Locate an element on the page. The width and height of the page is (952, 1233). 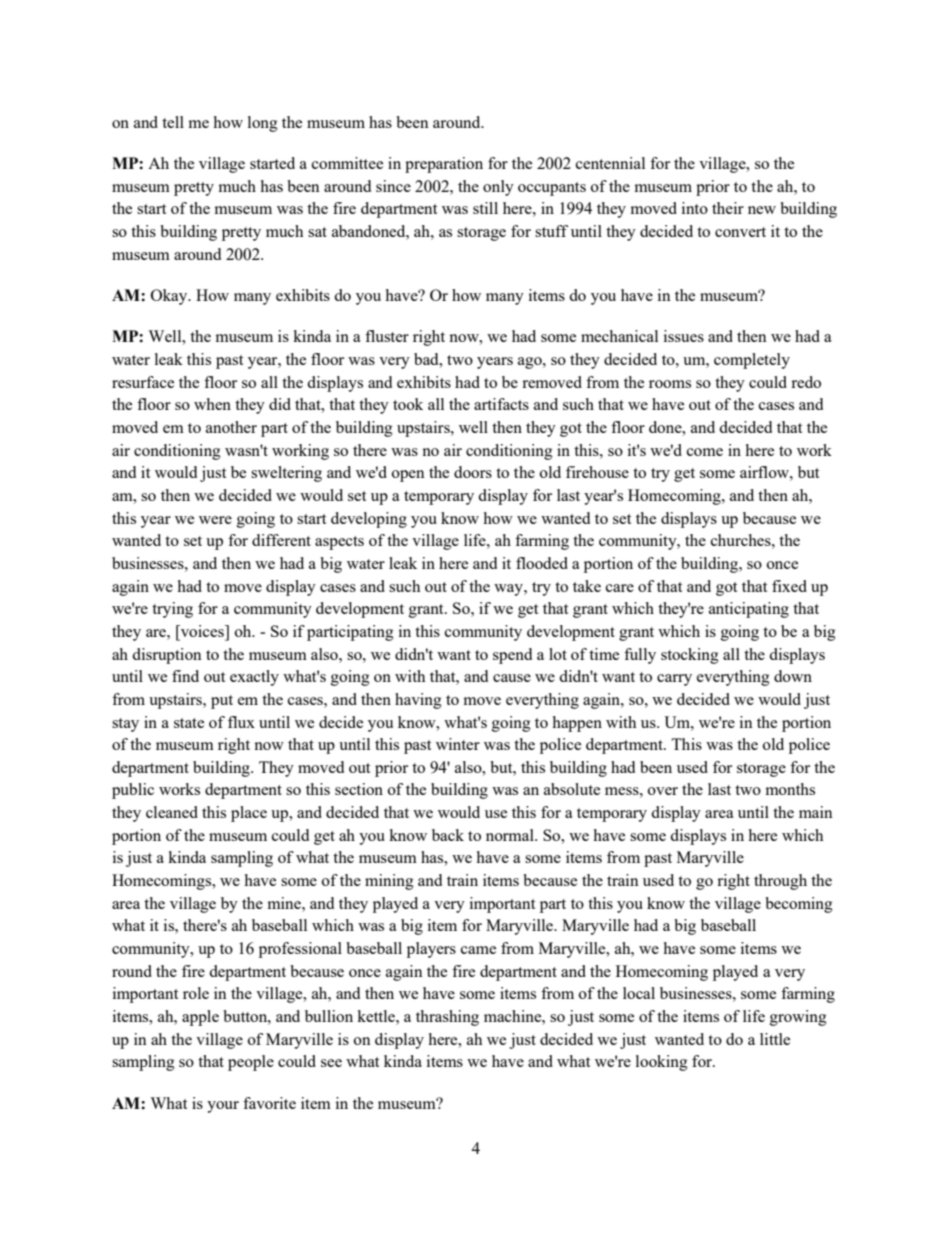
little is located at coordinates (775, 1039).
